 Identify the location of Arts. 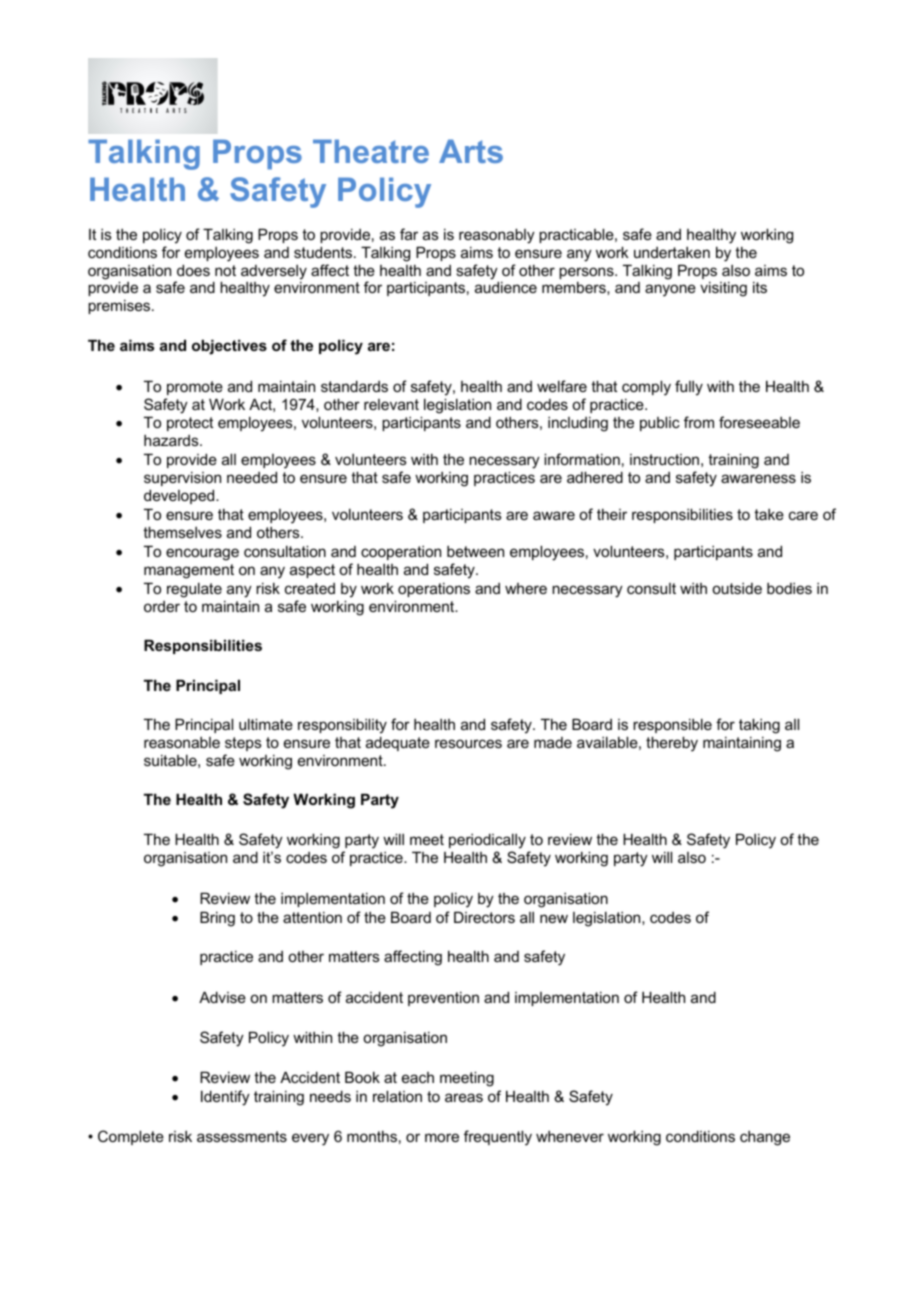
(471, 151).
